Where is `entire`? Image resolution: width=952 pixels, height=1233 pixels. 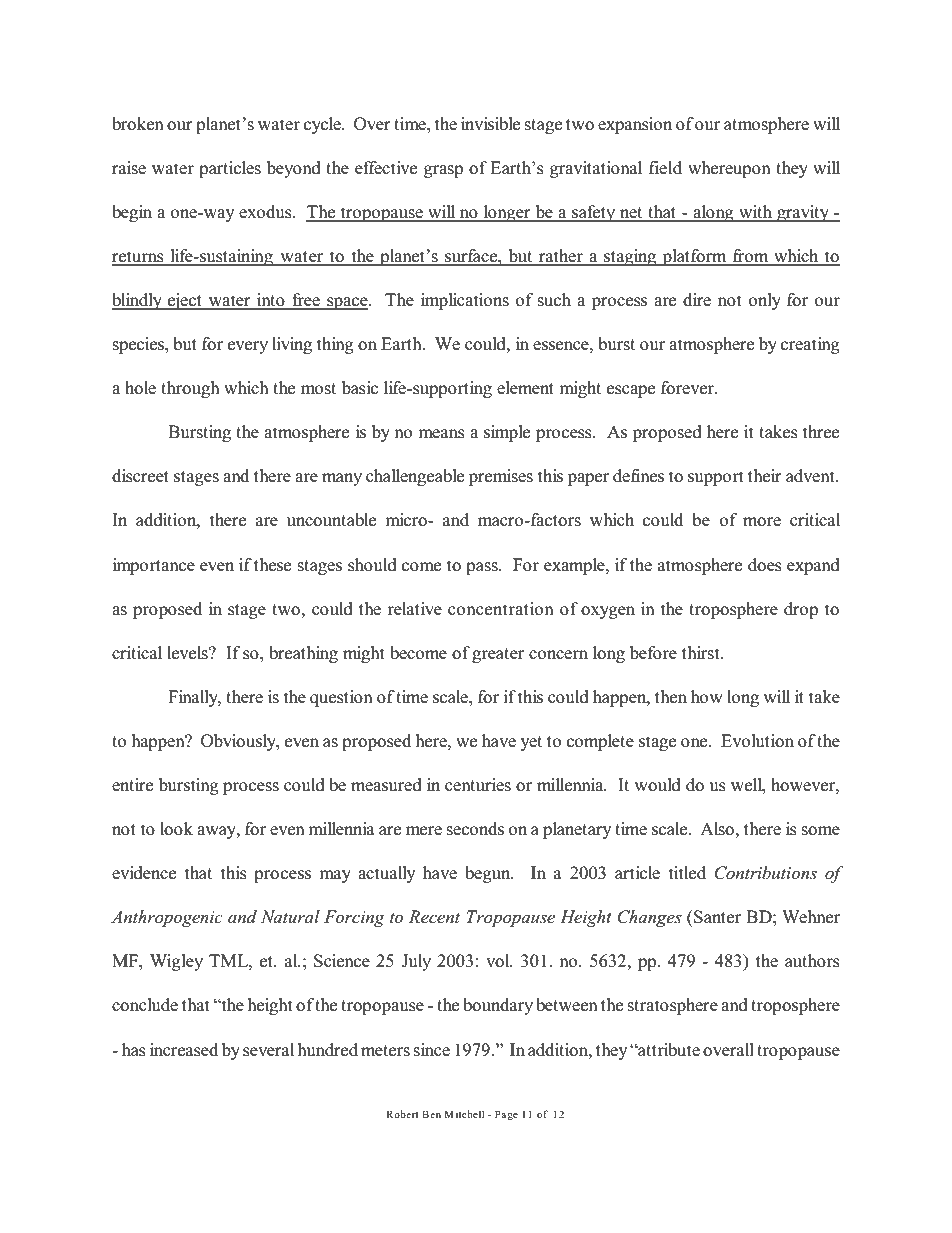
entire is located at coordinates (132, 785).
